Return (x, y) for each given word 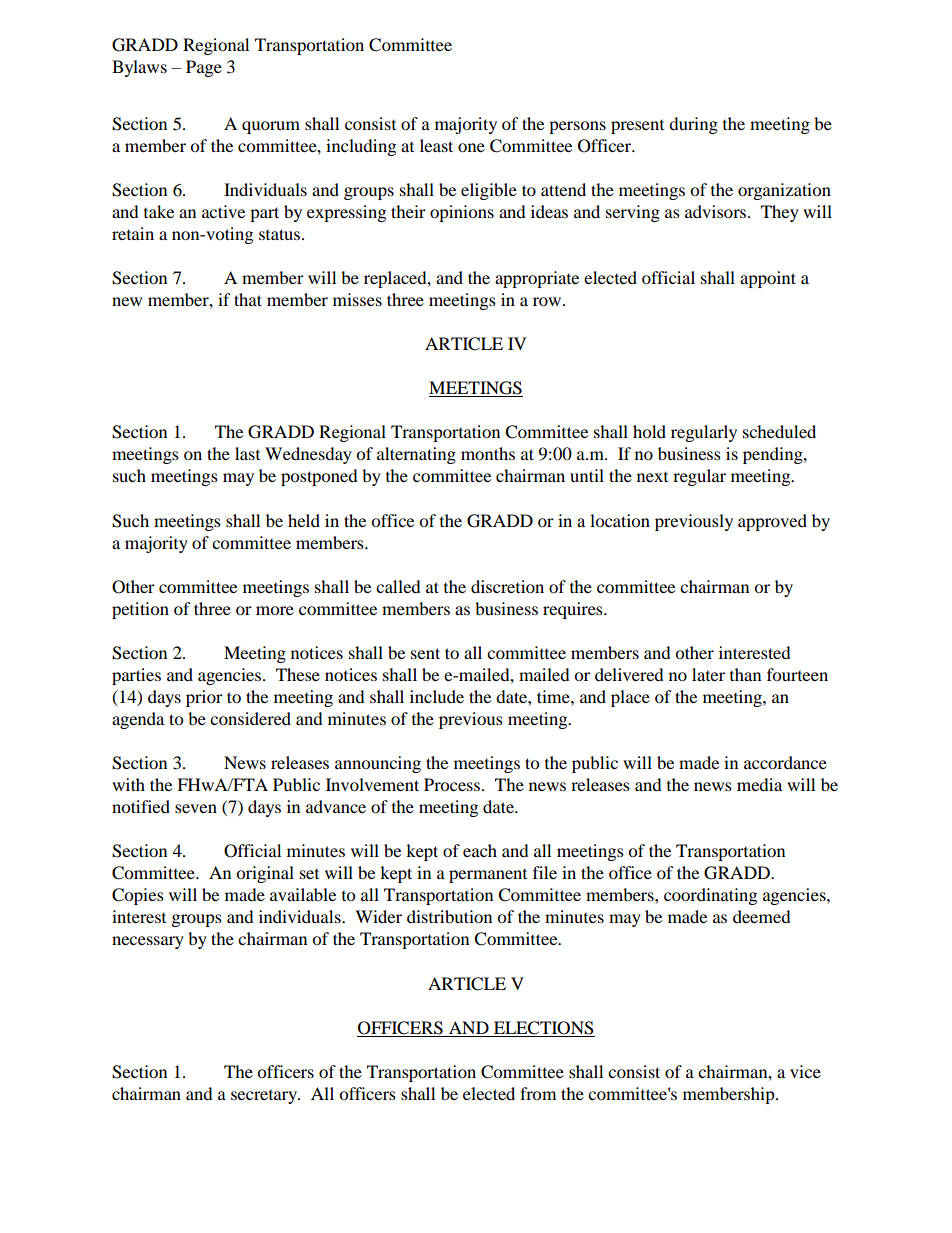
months (488, 453)
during (693, 125)
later (708, 674)
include (437, 696)
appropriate (537, 279)
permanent (488, 876)
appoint (768, 279)
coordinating (710, 896)
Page (204, 68)
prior (204, 698)
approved (772, 522)
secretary (265, 1097)
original (265, 874)
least (436, 145)
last (247, 453)
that (248, 299)
